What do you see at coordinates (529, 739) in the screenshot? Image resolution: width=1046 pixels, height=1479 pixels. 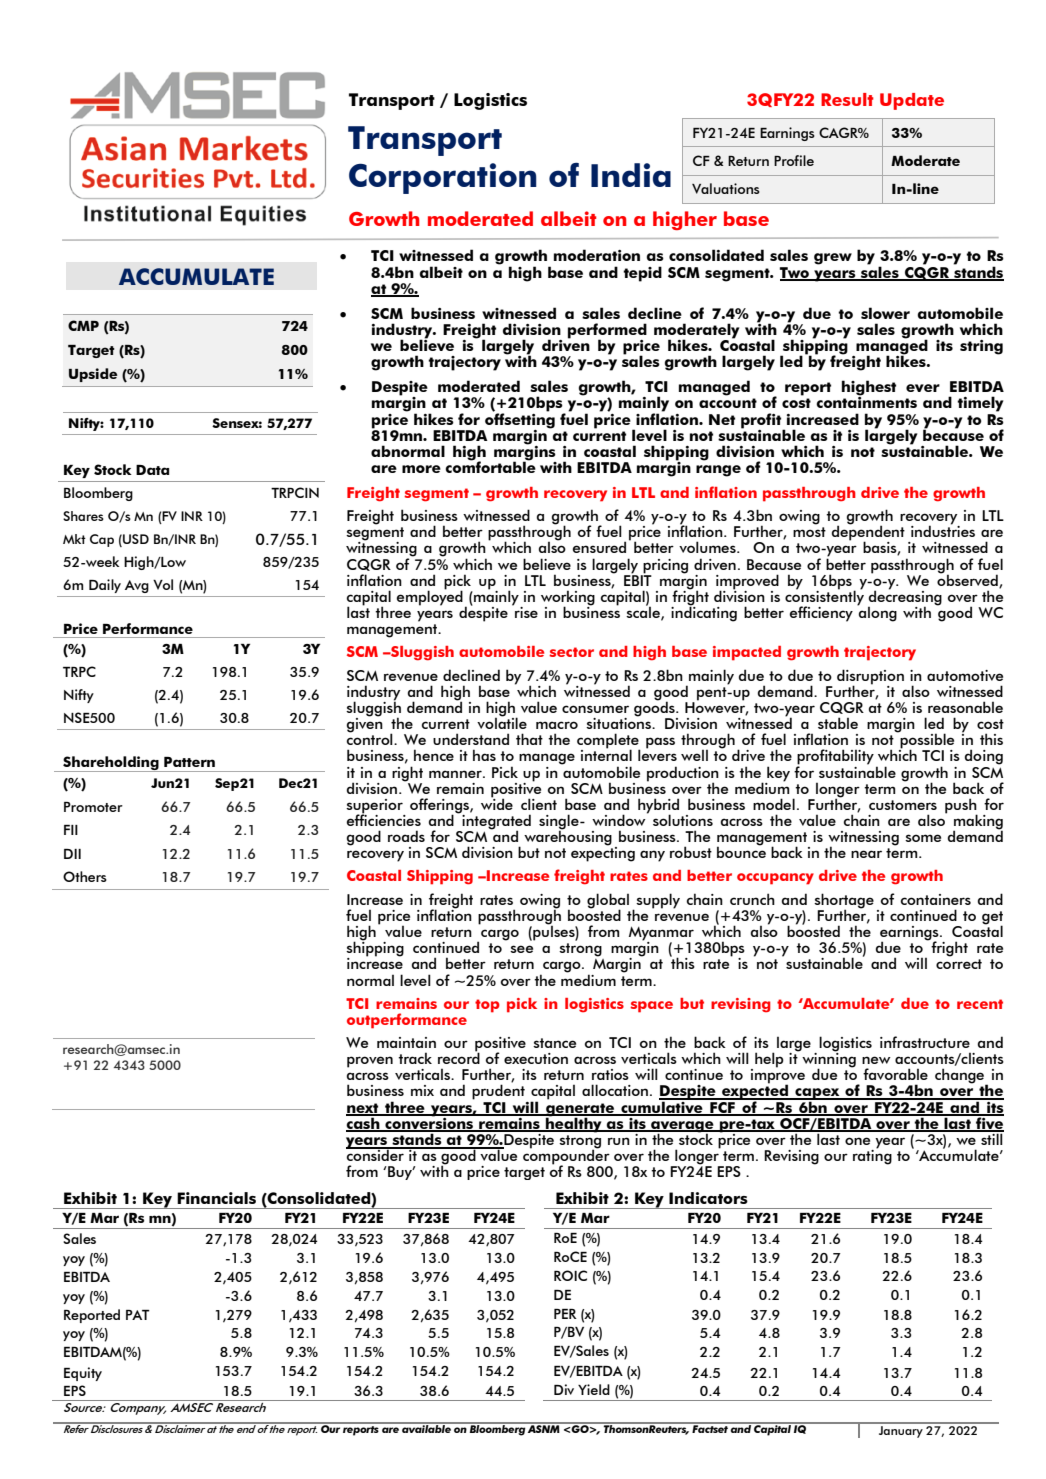 I see `that` at bounding box center [529, 739].
